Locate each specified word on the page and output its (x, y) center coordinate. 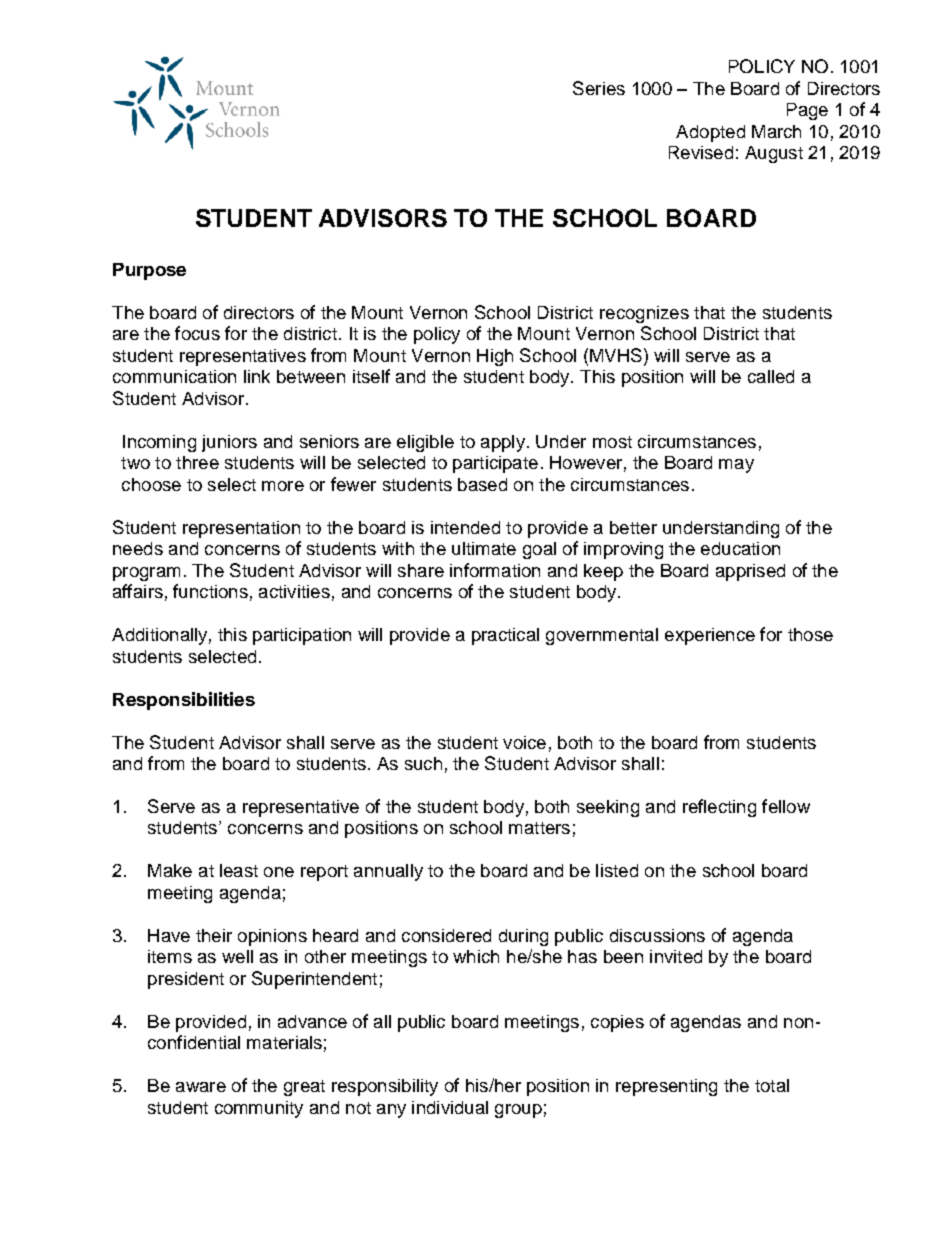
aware (201, 1087)
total (772, 1085)
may (736, 466)
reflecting (719, 808)
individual (450, 1107)
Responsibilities (184, 701)
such (423, 763)
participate (495, 464)
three (197, 462)
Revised (701, 152)
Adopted (710, 133)
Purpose (149, 271)
